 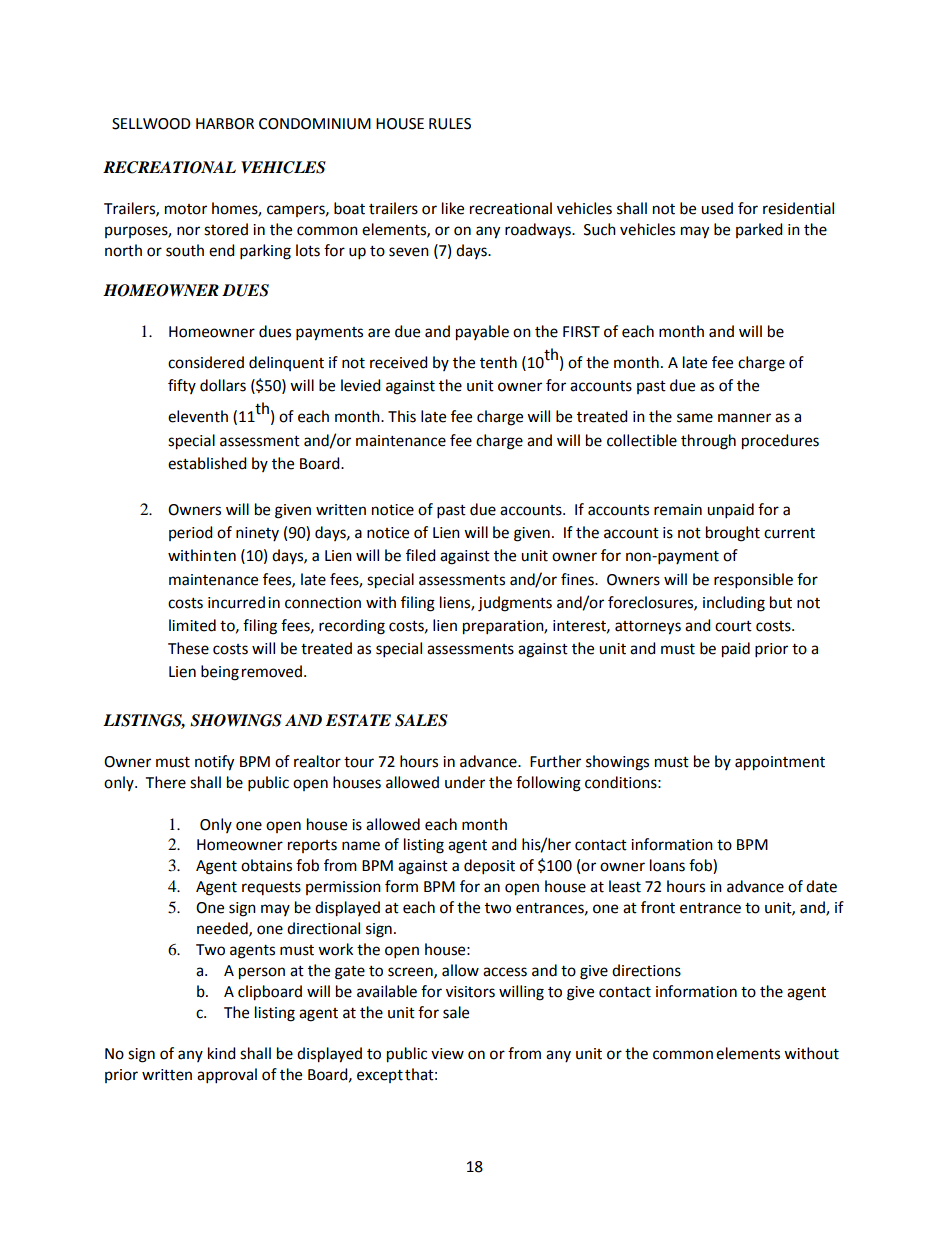 I want to click on used, so click(x=717, y=208).
